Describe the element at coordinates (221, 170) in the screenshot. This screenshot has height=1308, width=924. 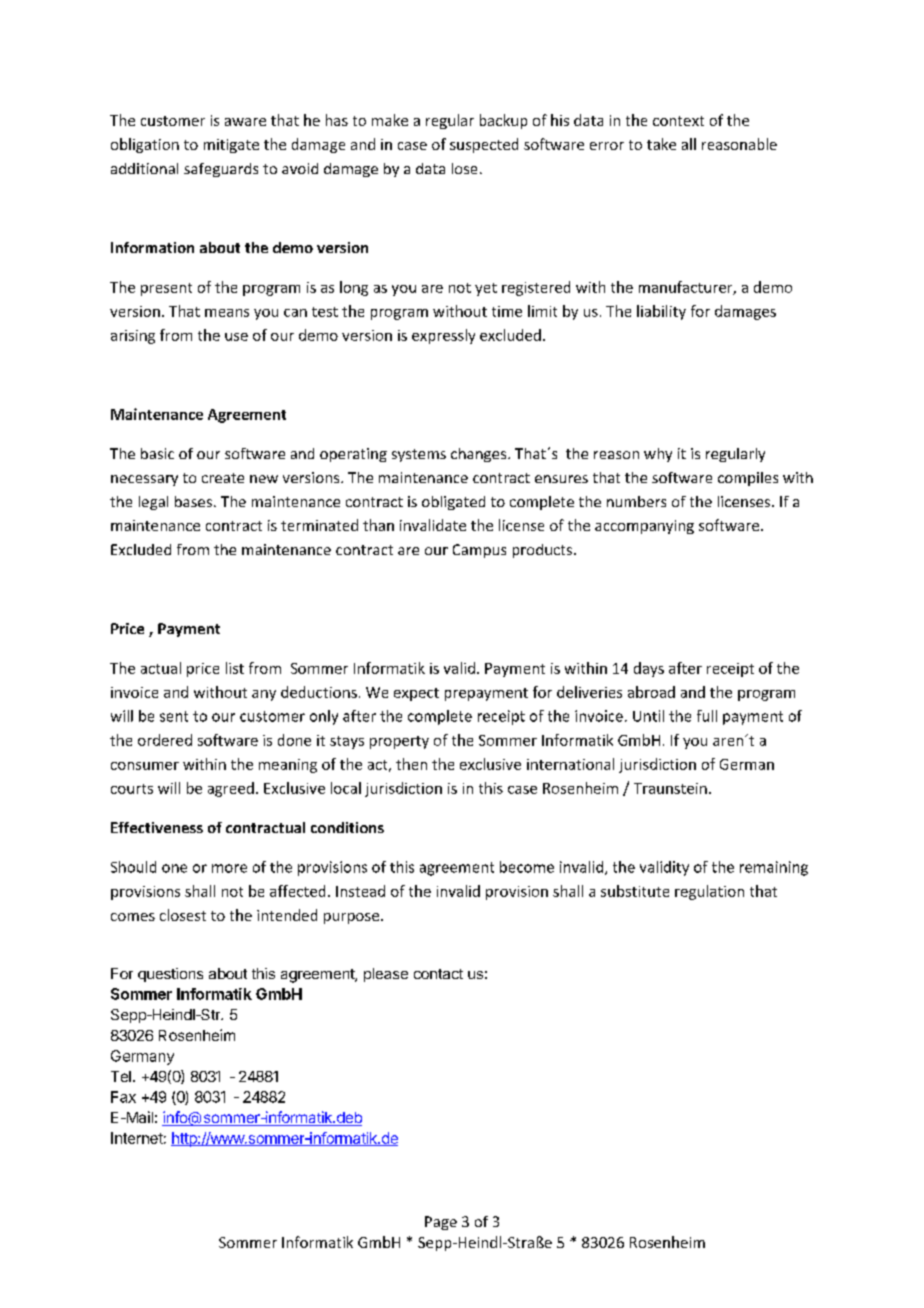
I see `safeguards` at that location.
